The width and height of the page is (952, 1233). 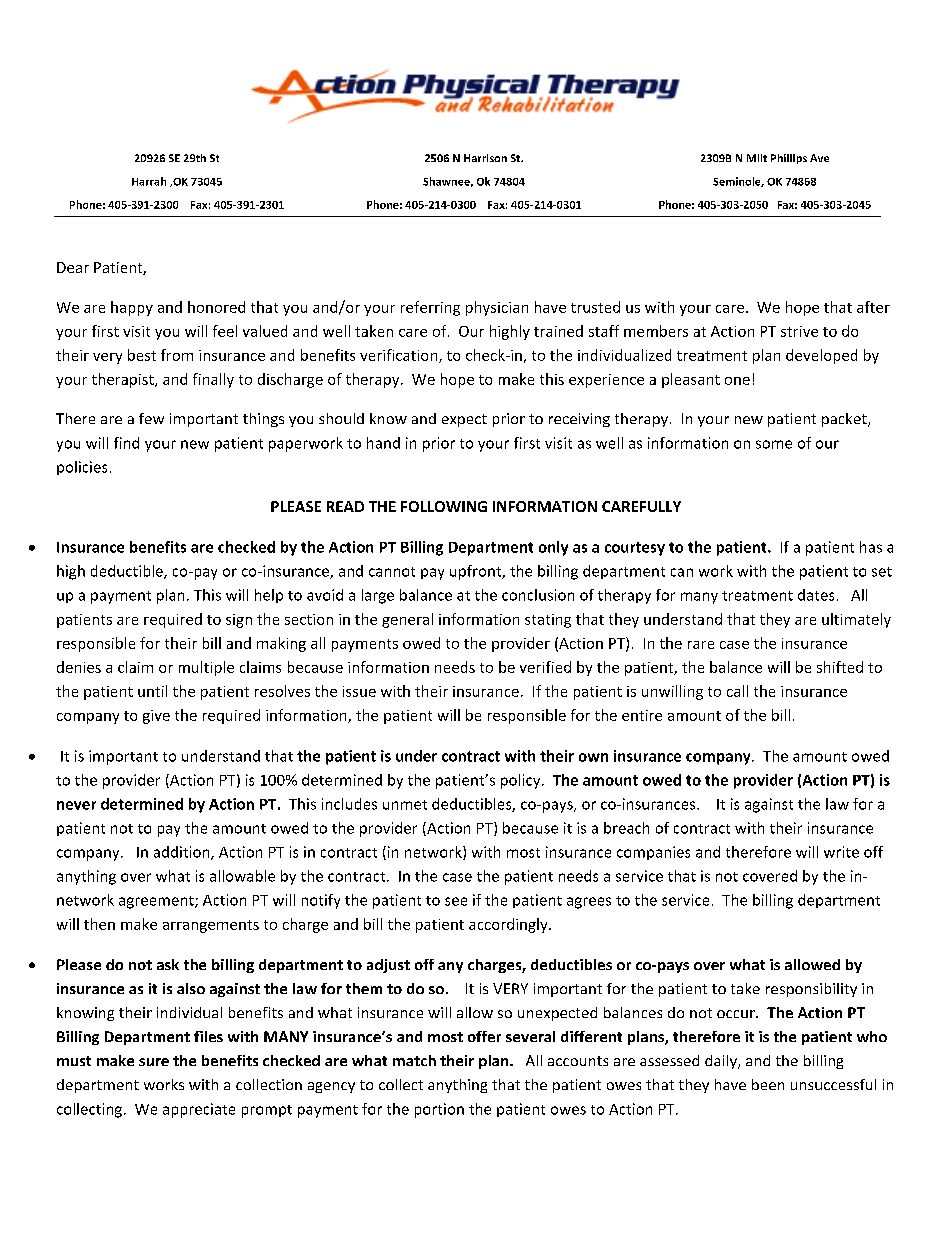 I want to click on sure, so click(x=154, y=1062).
